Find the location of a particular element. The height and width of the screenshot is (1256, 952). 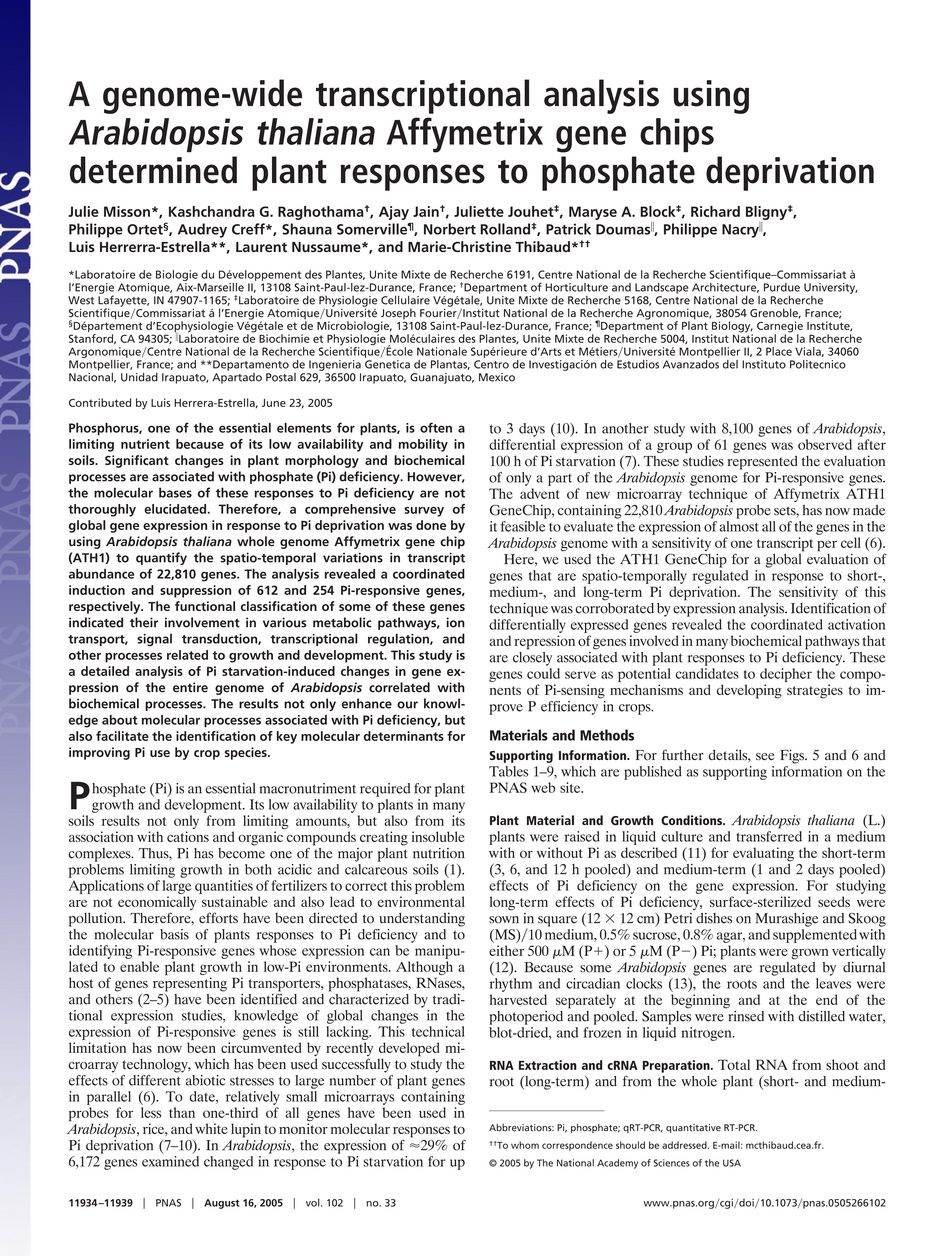

nutrition is located at coordinates (439, 853).
